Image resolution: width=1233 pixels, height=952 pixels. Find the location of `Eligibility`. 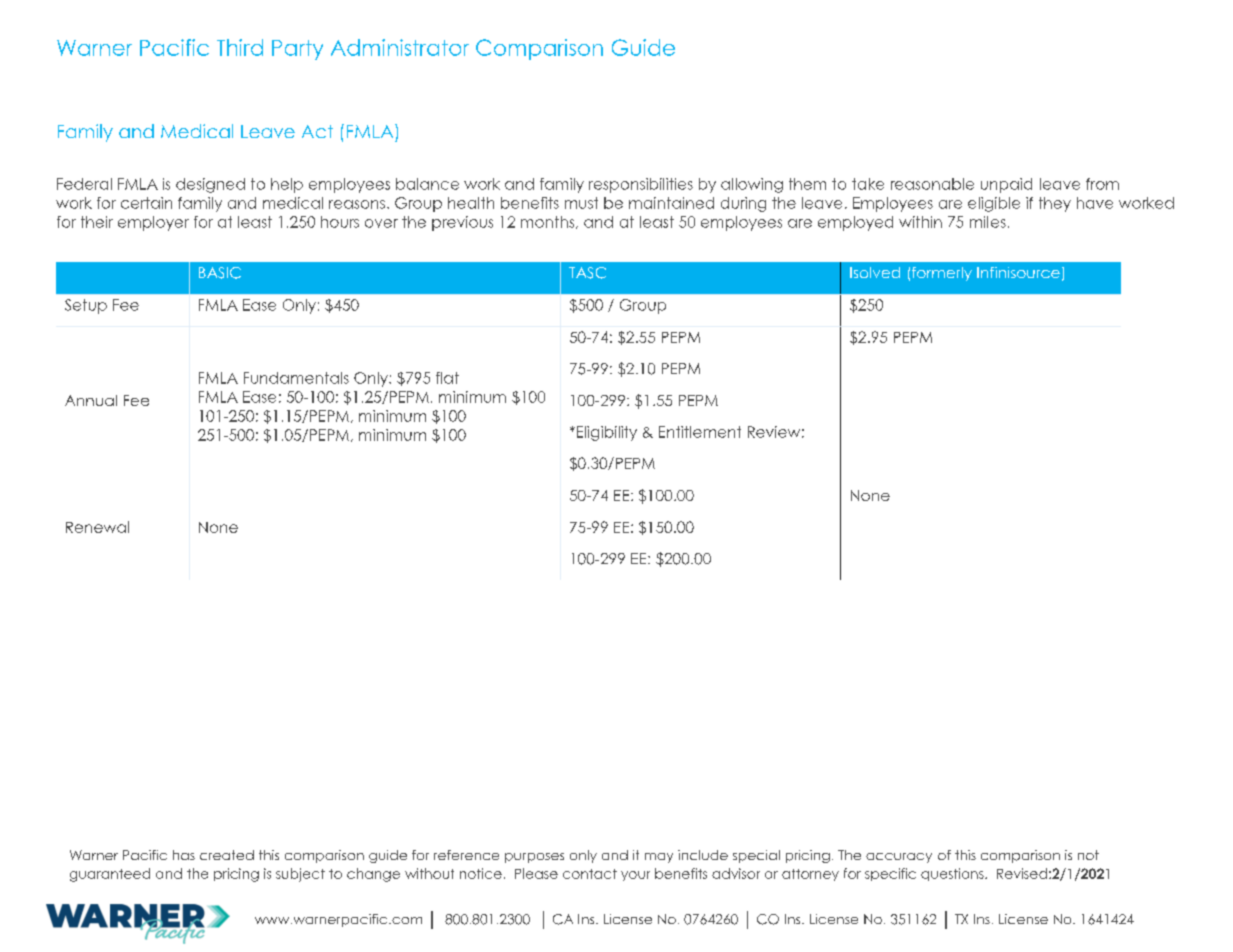

Eligibility is located at coordinates (605, 433).
